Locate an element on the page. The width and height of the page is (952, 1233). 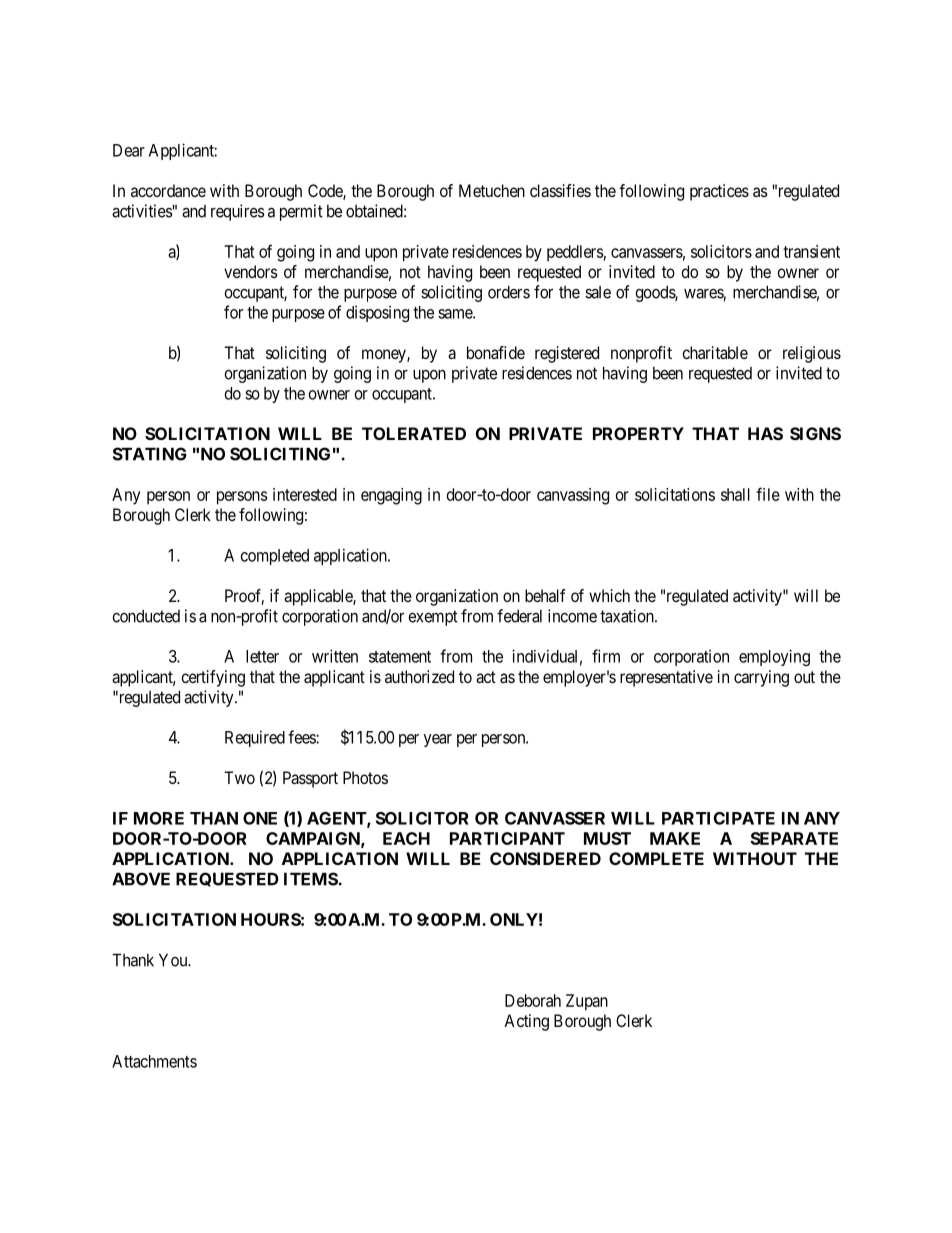
Required is located at coordinates (255, 738).
